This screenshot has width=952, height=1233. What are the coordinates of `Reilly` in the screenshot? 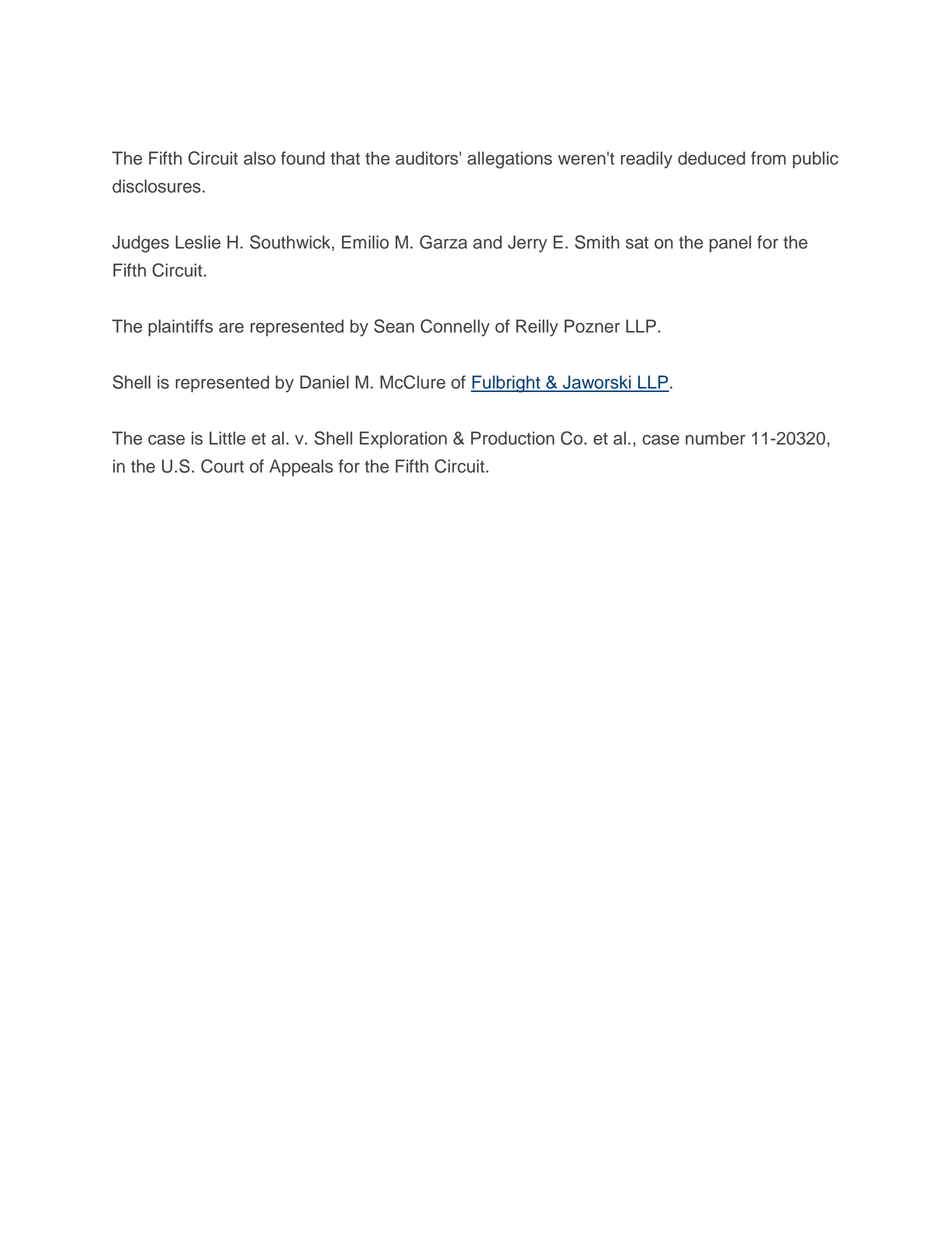 It's located at (537, 328).
